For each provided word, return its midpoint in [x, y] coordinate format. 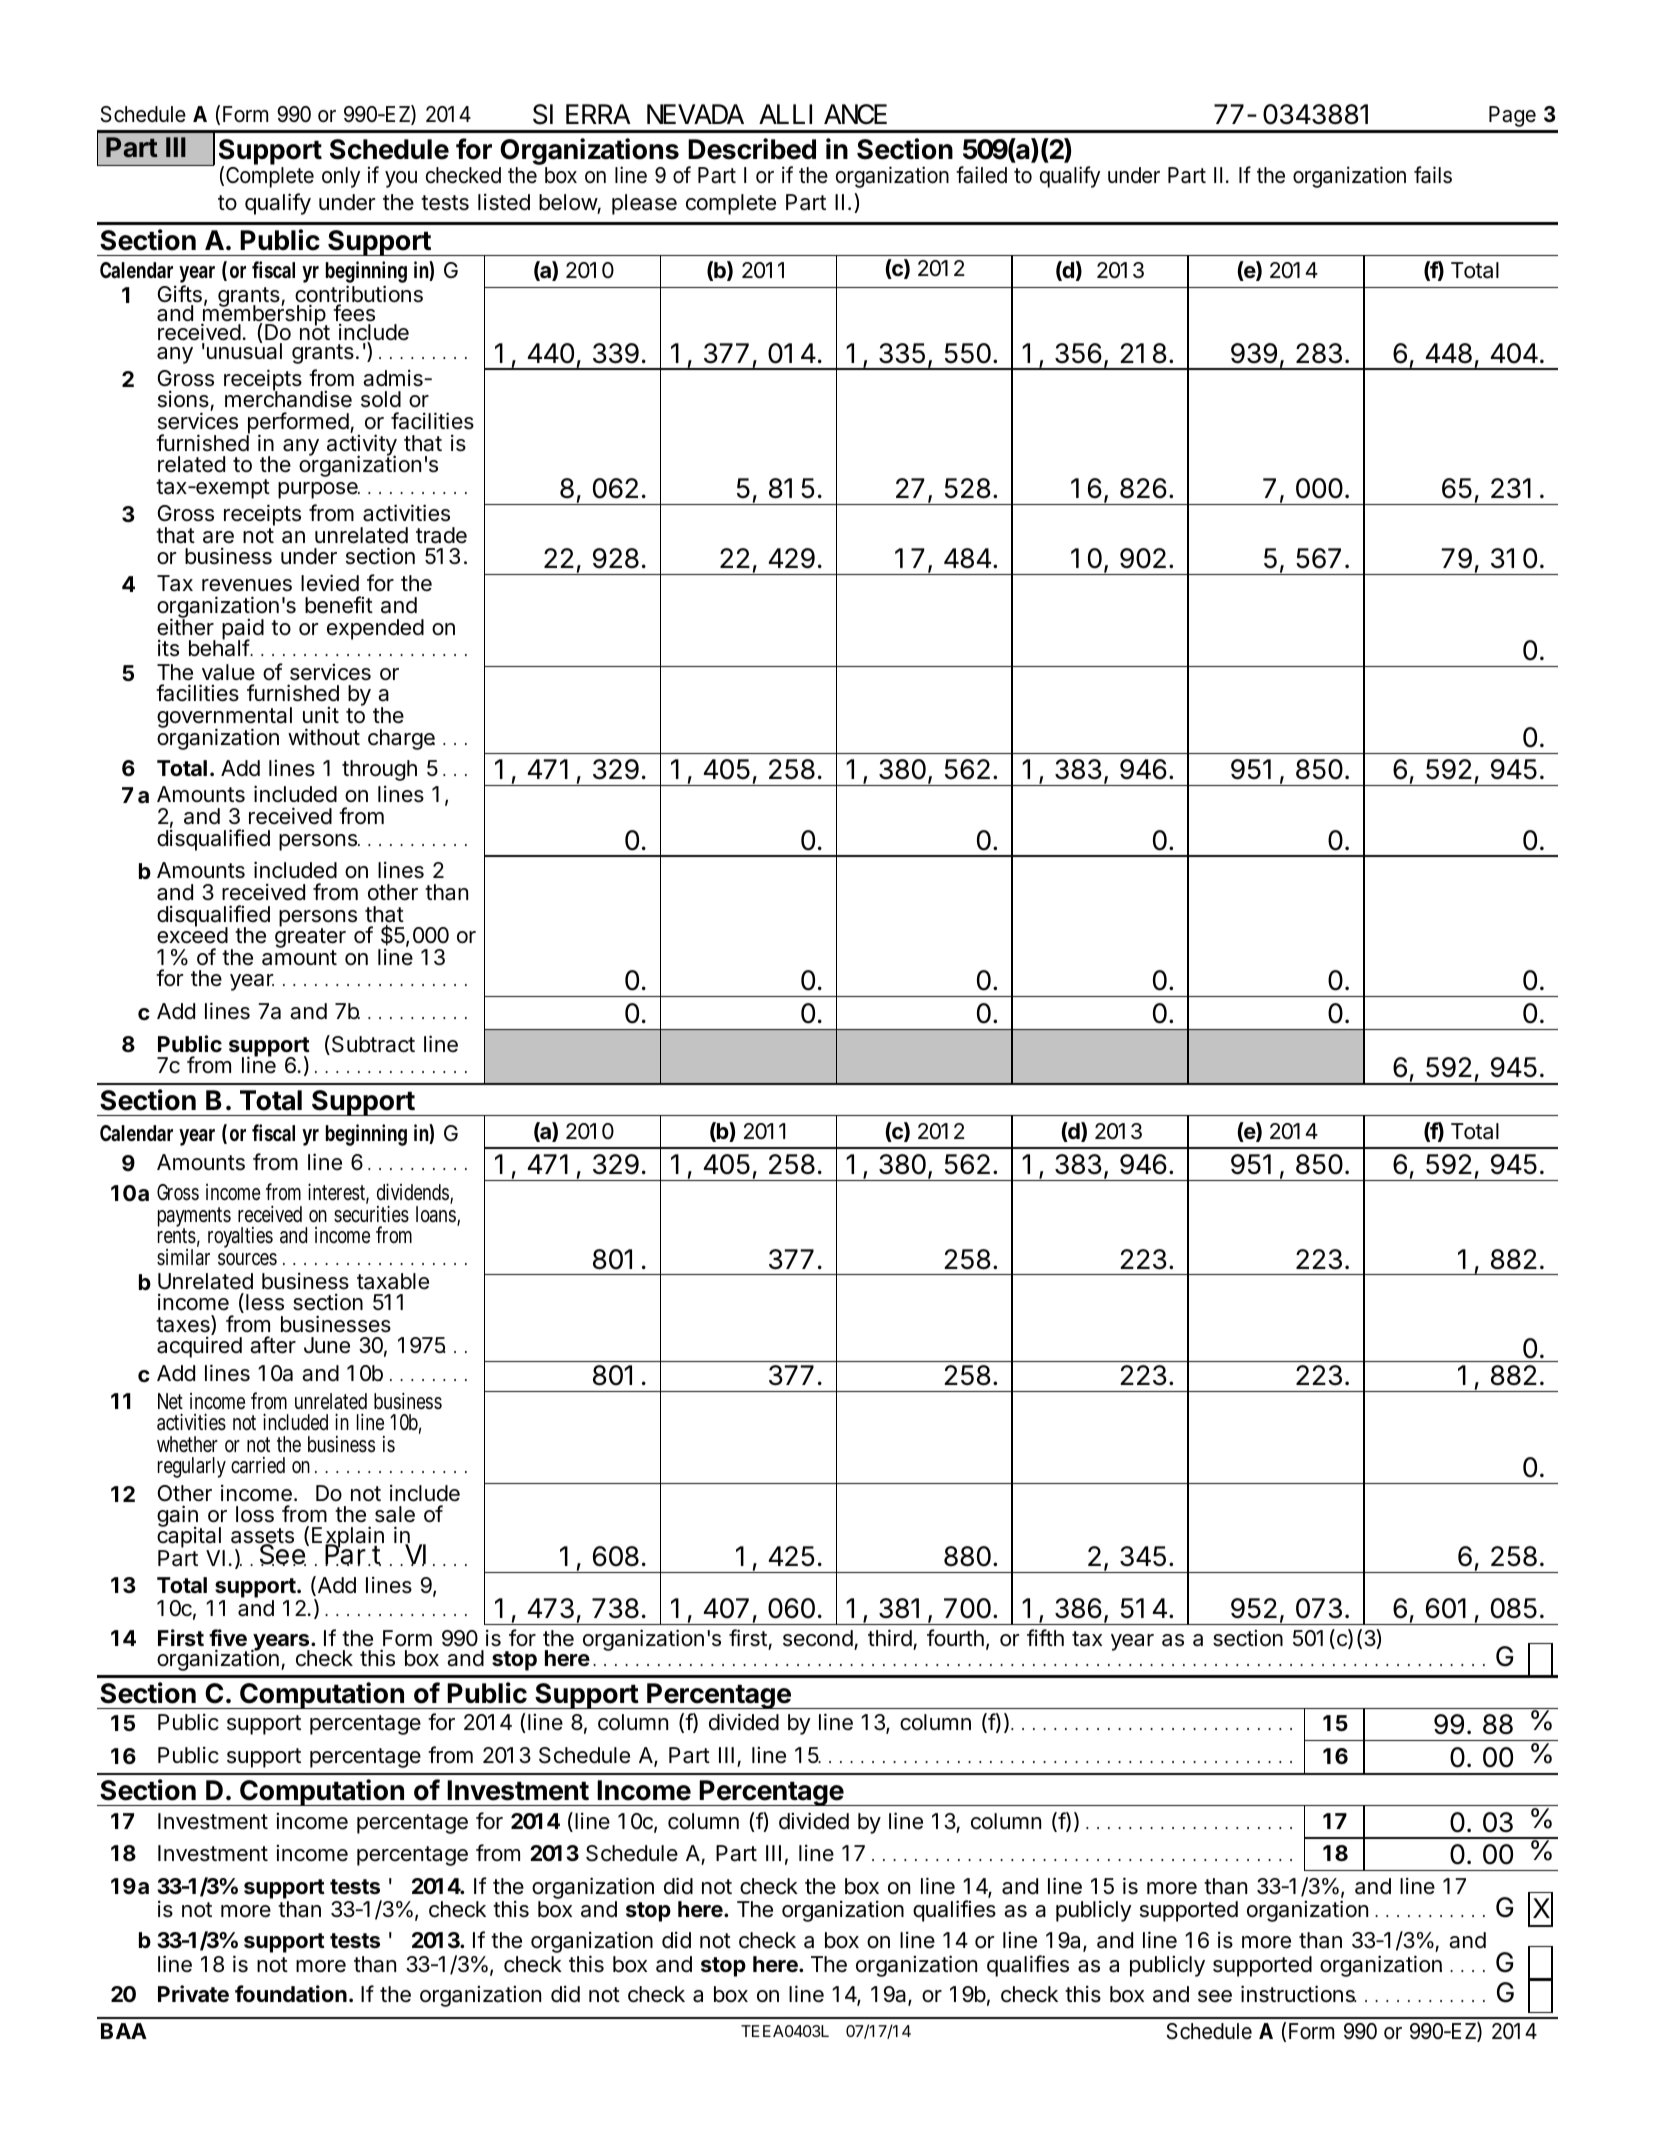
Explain [348, 1538]
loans [438, 1215]
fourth [955, 1637]
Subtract [372, 1045]
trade [441, 535]
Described [752, 149]
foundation [291, 1994]
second [818, 1638]
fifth [1045, 1637]
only [341, 177]
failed [981, 175]
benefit [339, 605]
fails [1433, 175]
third [890, 1638]
